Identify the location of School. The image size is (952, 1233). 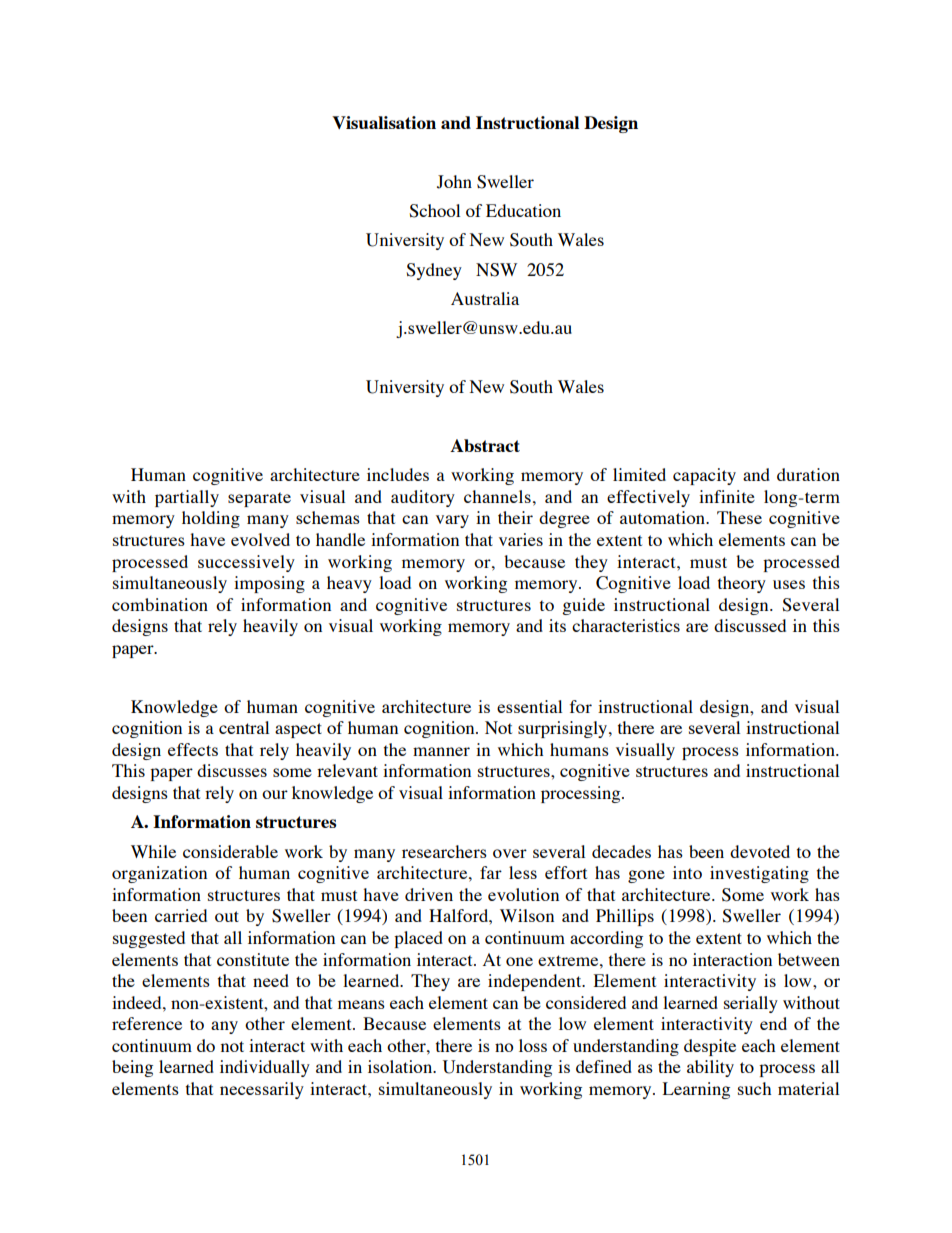
(434, 211).
